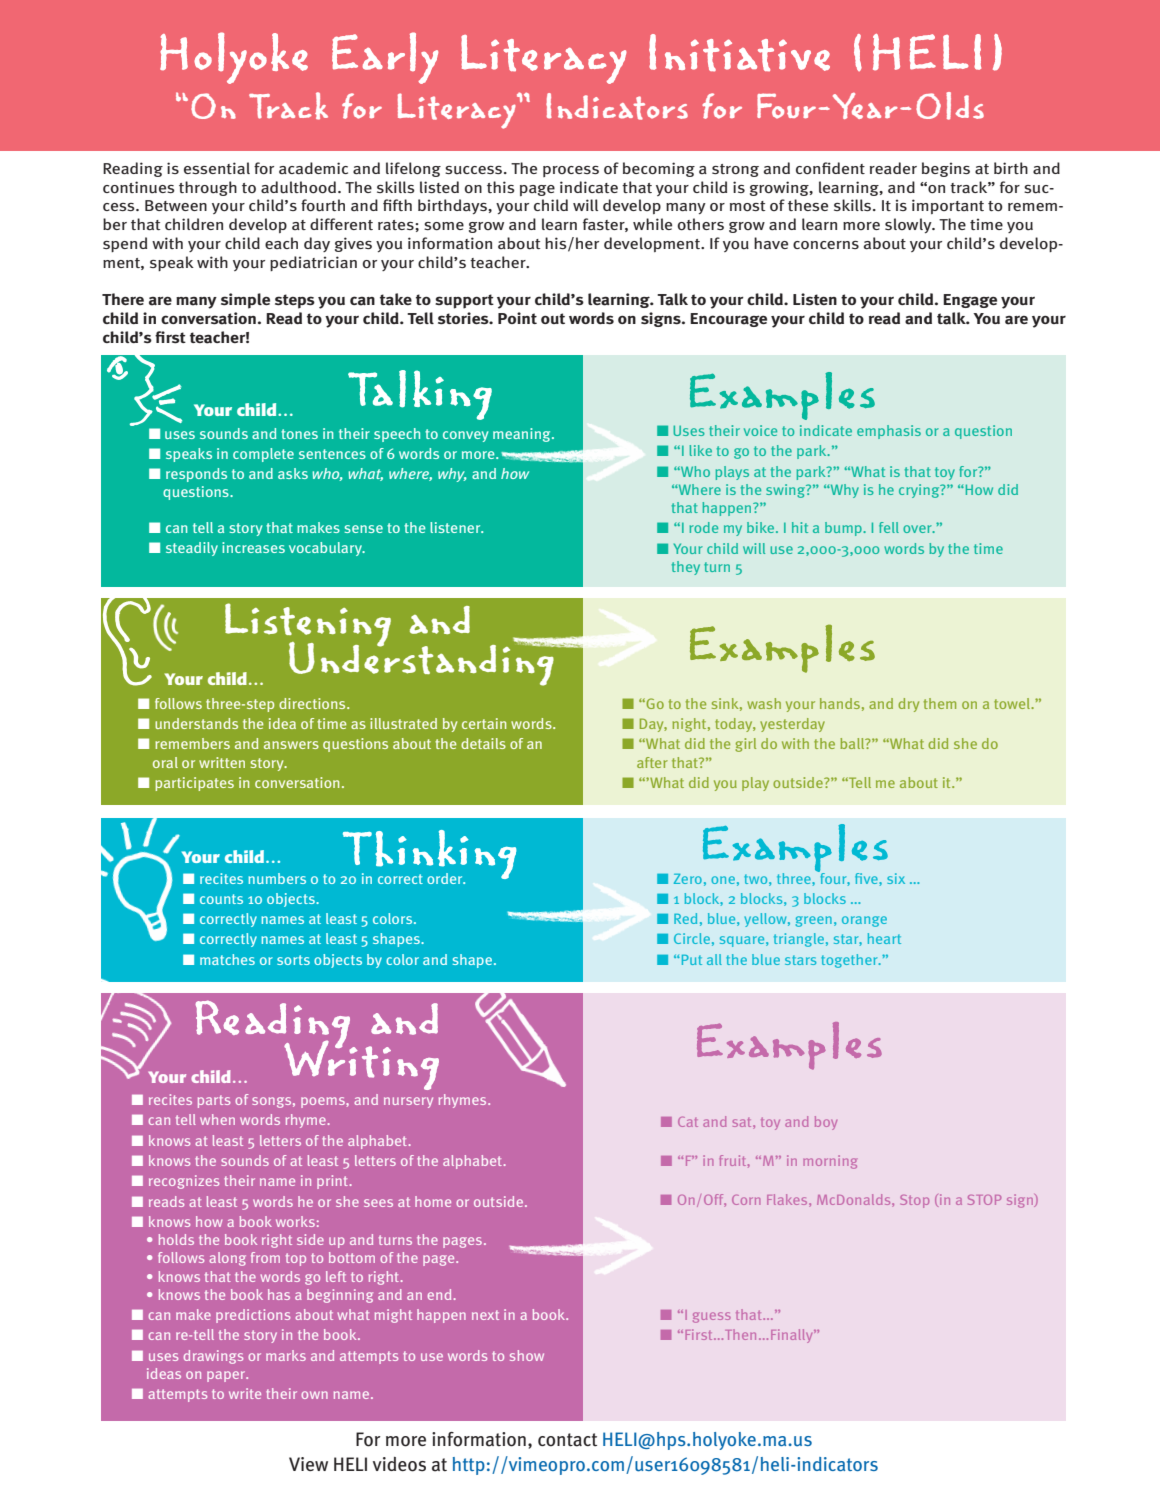  What do you see at coordinates (245, 1393) in the screenshot?
I see `write` at bounding box center [245, 1393].
